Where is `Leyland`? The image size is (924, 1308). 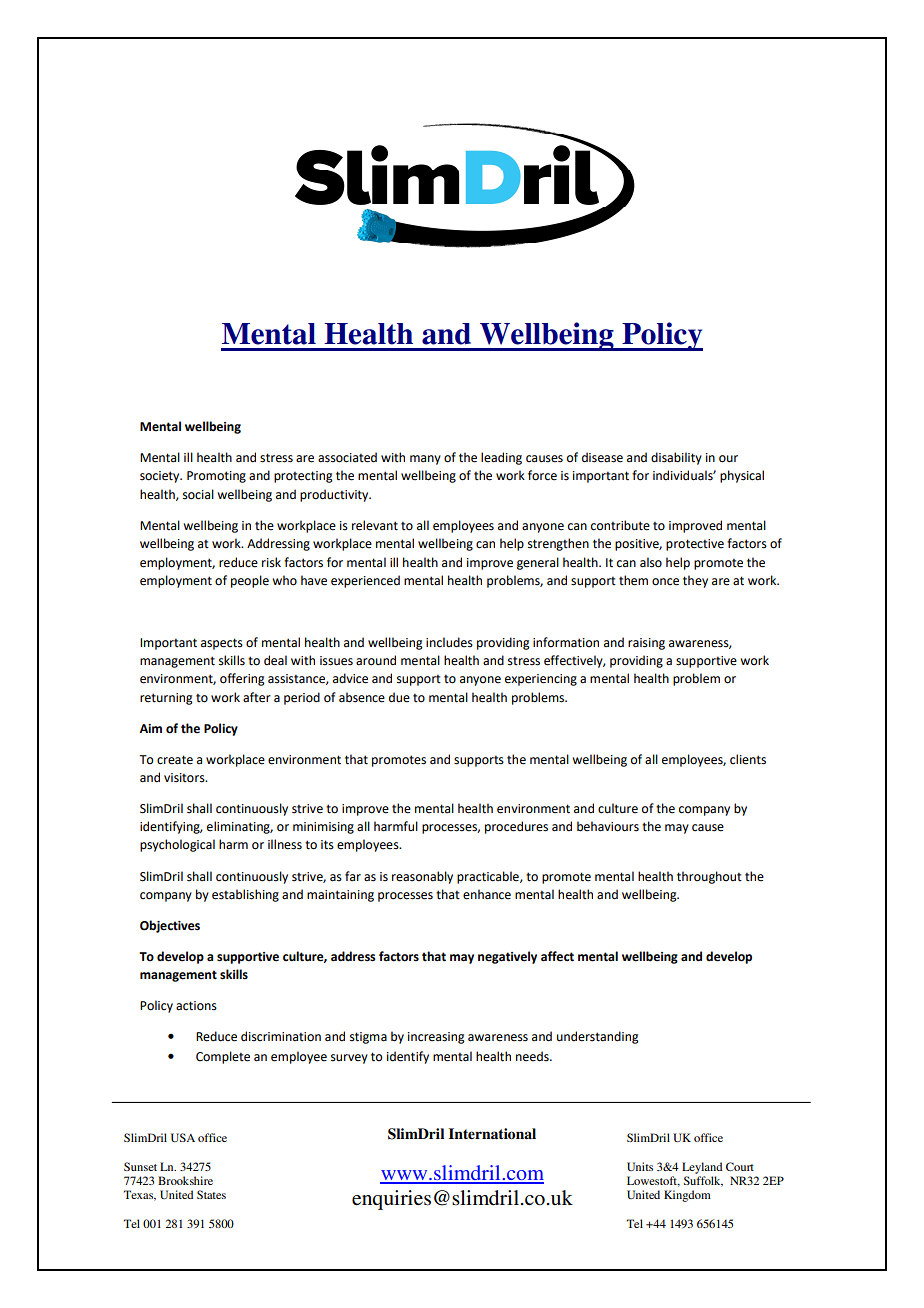
Leyland is located at coordinates (702, 1168).
